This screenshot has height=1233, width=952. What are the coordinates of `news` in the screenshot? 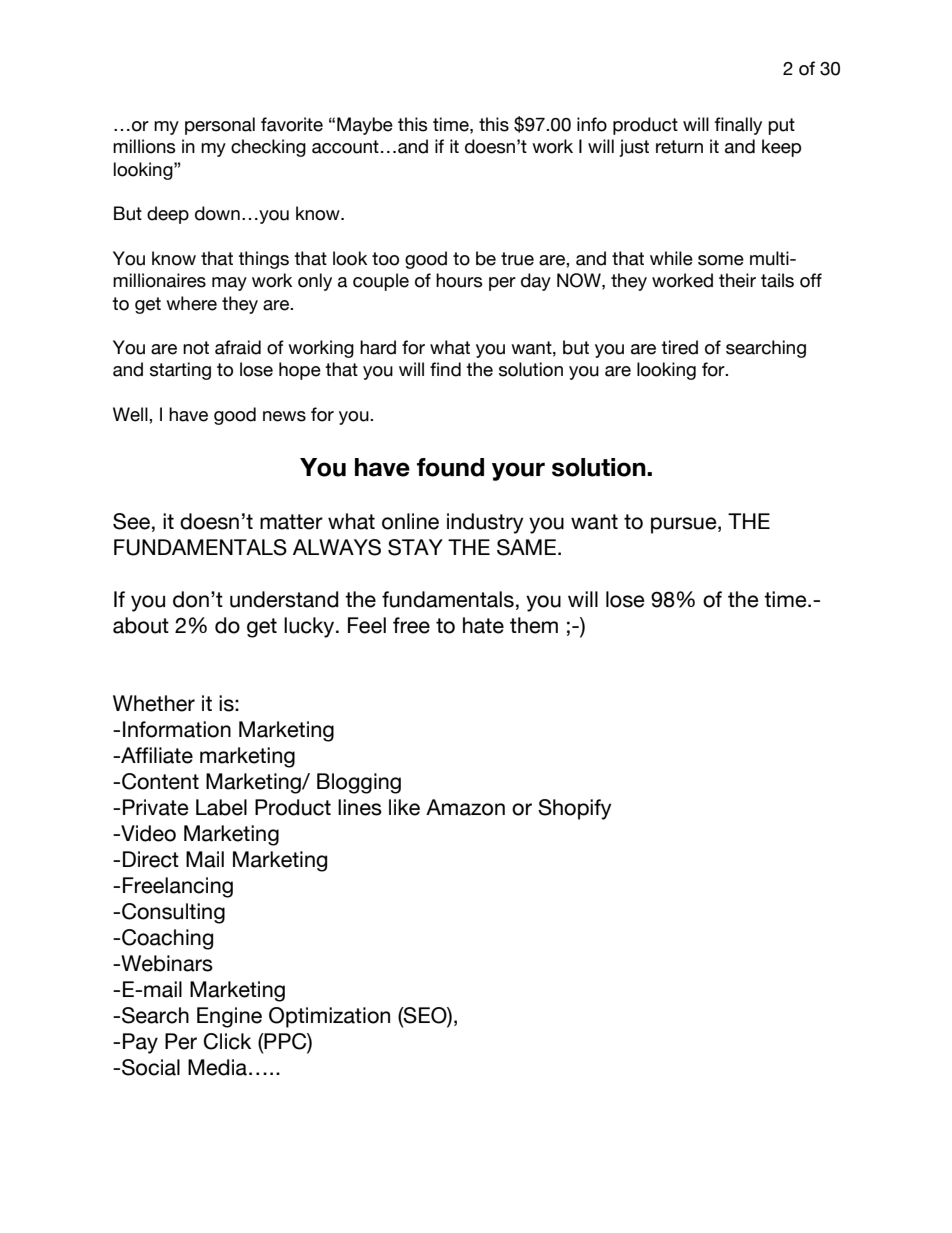 It's located at (284, 416).
